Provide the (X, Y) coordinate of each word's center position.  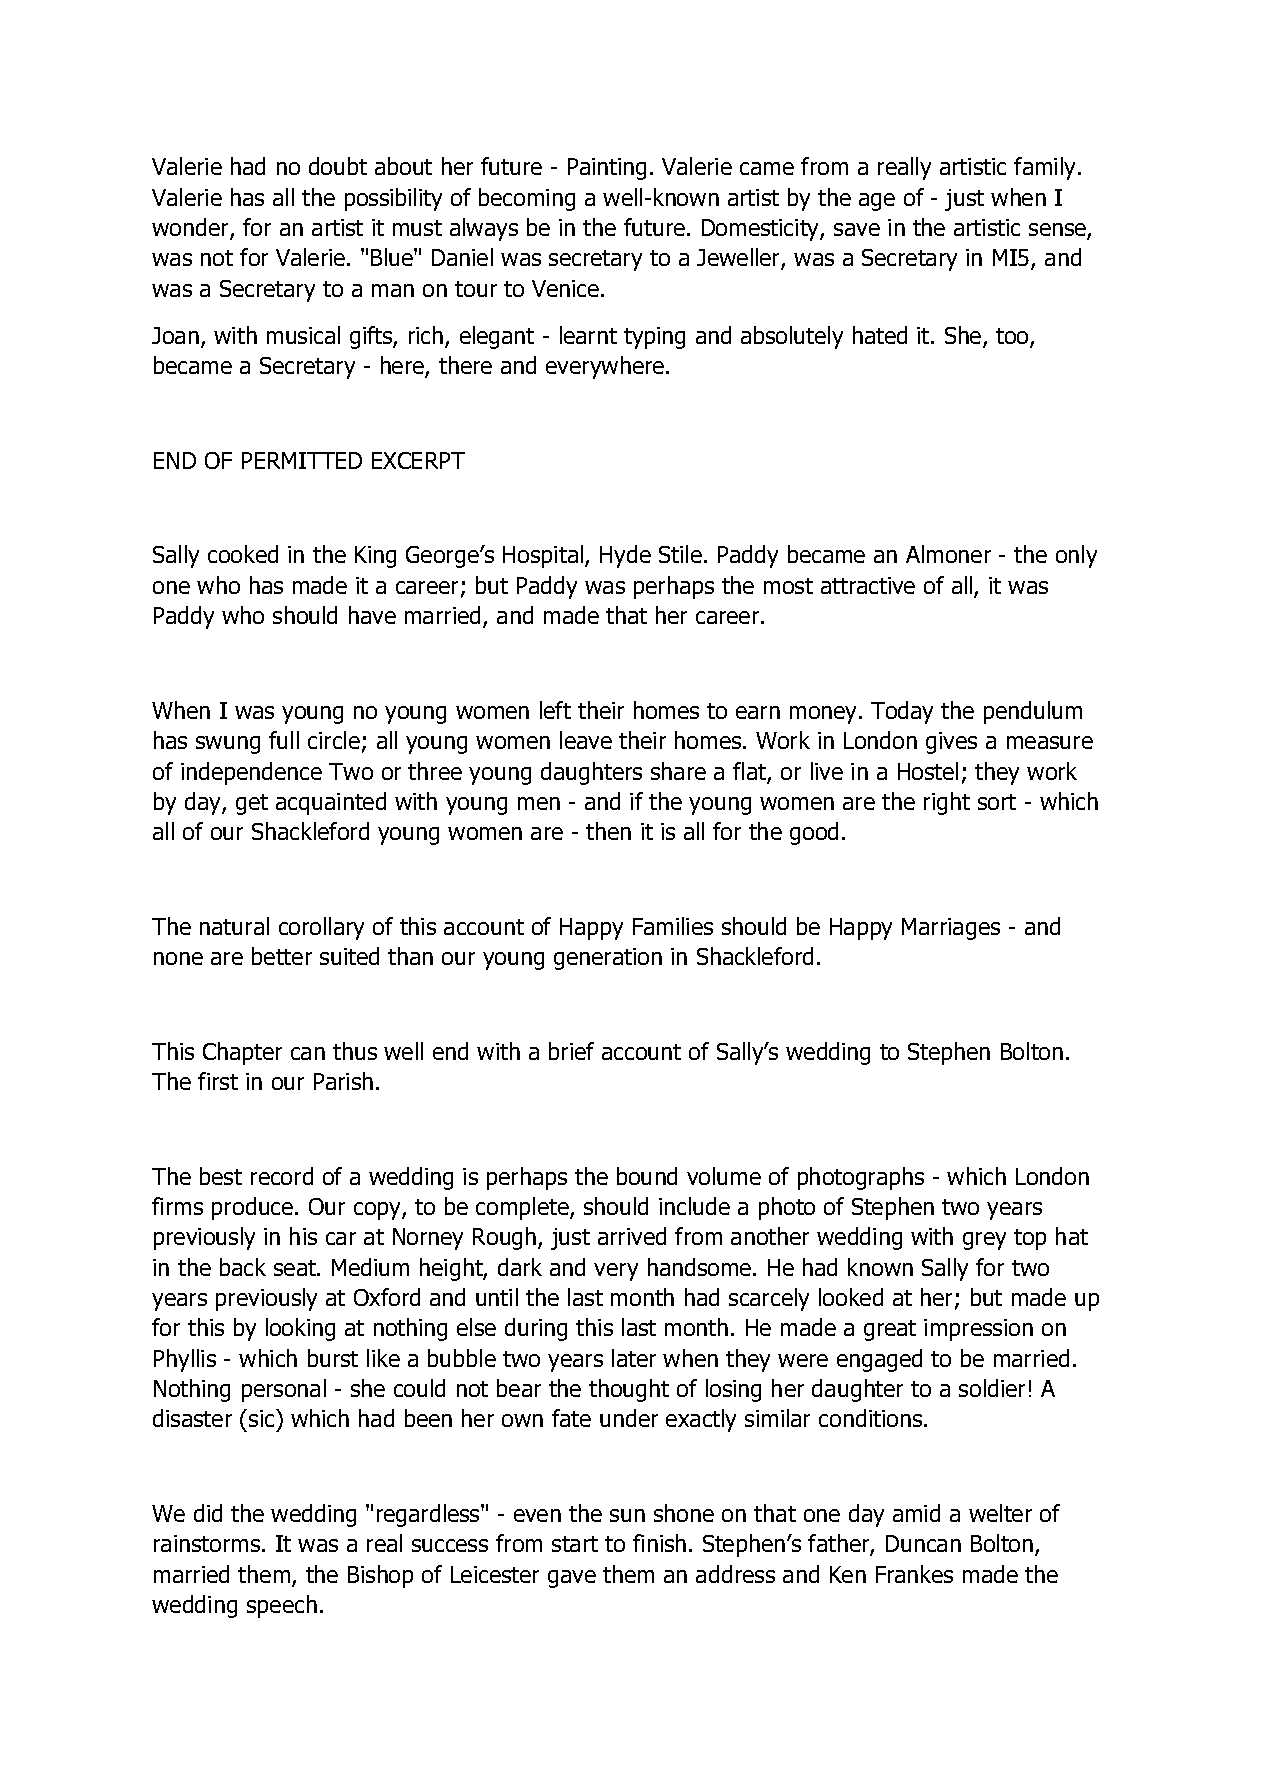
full (284, 740)
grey (984, 1241)
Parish (343, 1081)
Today (902, 712)
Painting (607, 169)
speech (282, 1606)
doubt (338, 166)
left (555, 710)
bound (647, 1176)
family (1044, 168)
